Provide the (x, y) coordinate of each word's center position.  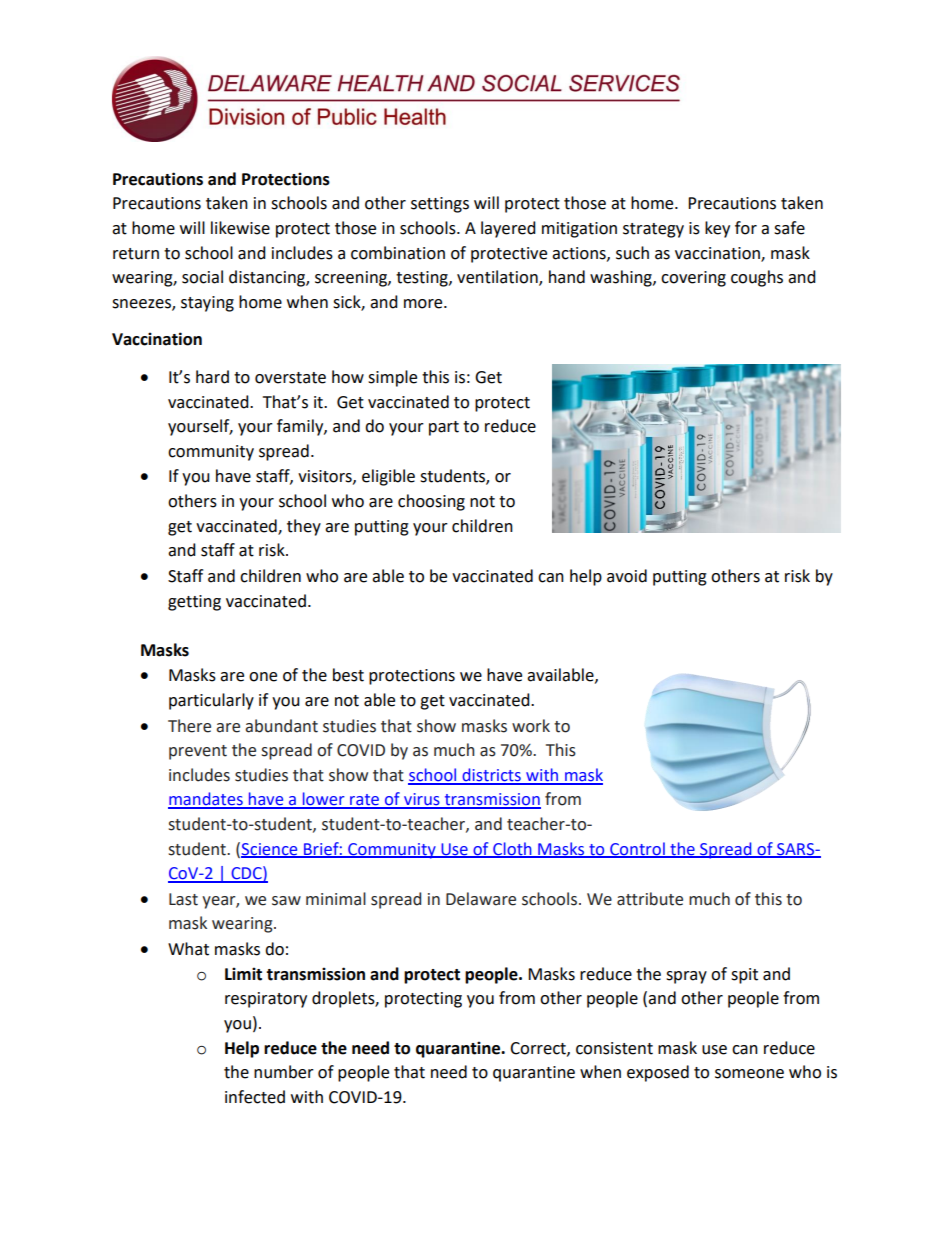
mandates (206, 800)
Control (637, 849)
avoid (627, 576)
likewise (240, 228)
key (717, 229)
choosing (431, 502)
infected (255, 1097)
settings (440, 205)
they (304, 527)
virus (422, 800)
